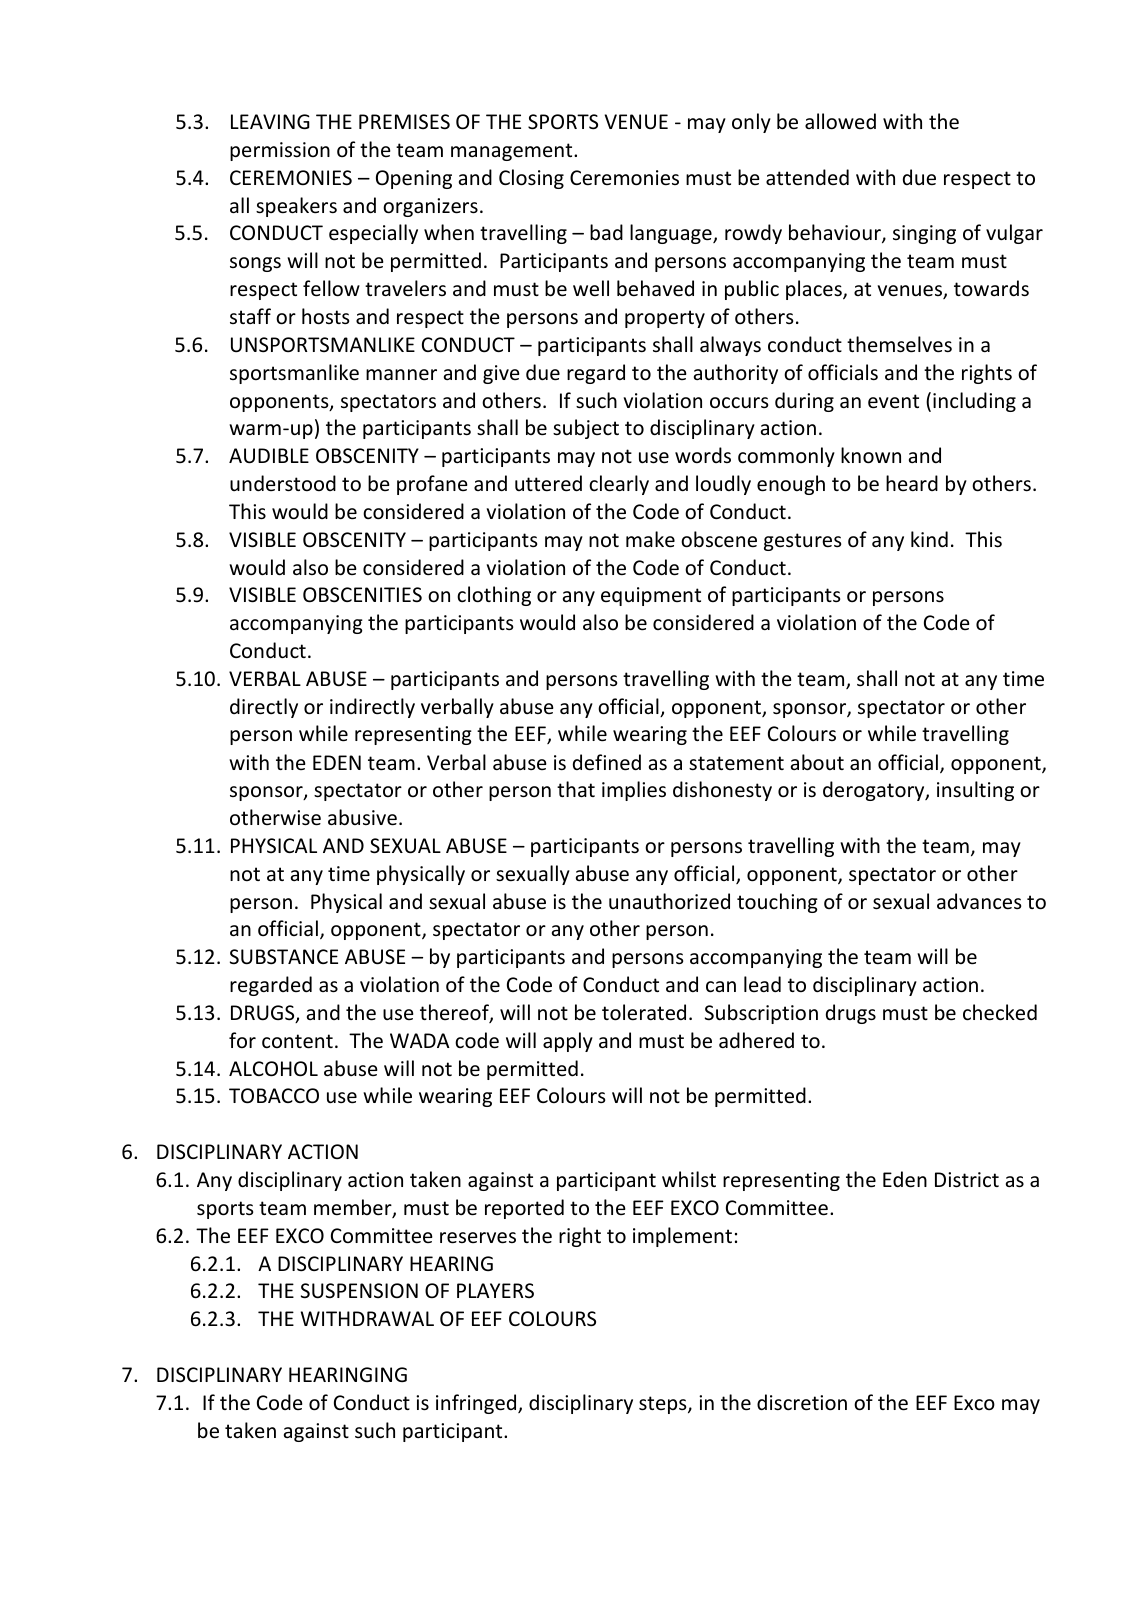 The image size is (1132, 1600). Describe the element at coordinates (912, 483) in the screenshot. I see `heard` at that location.
